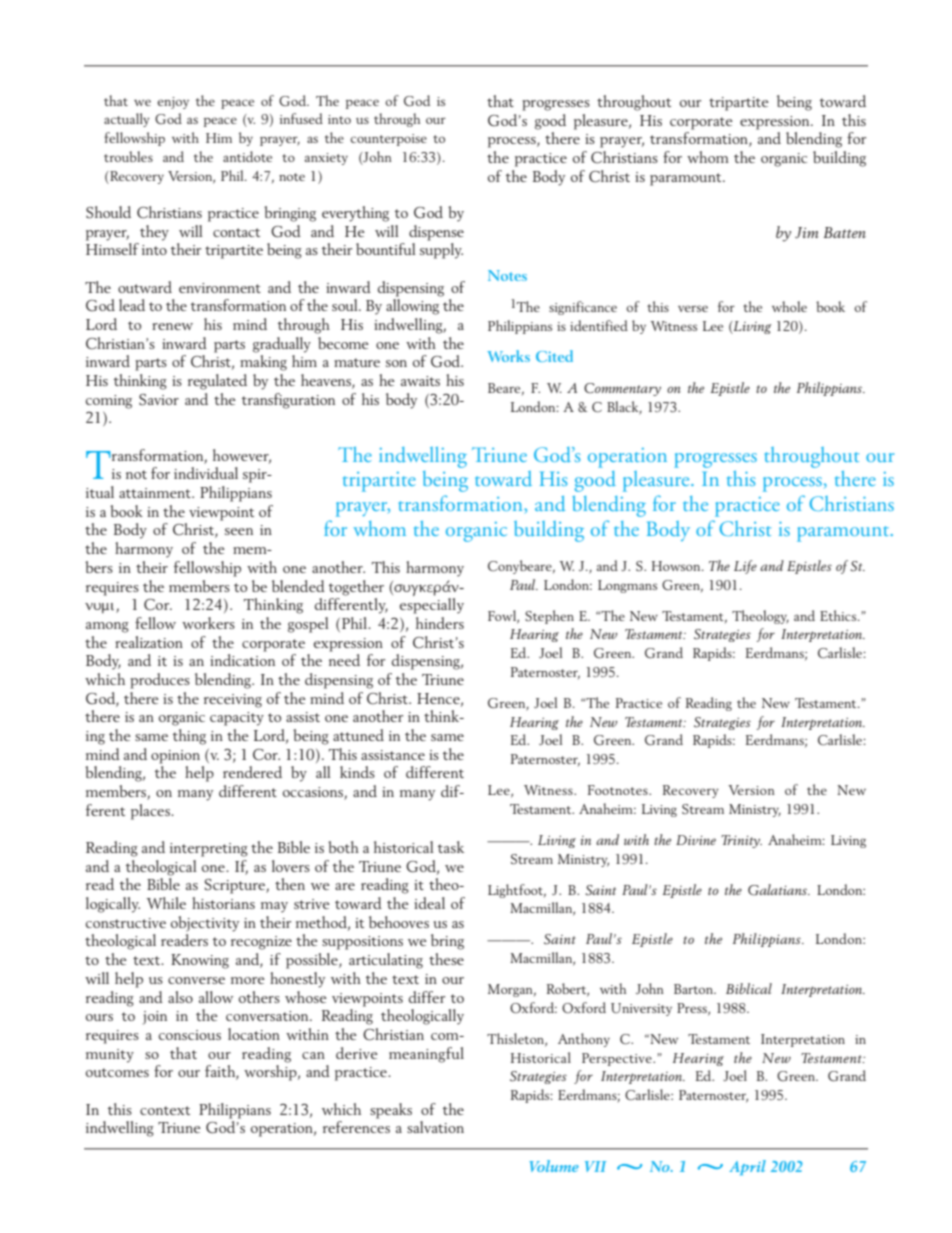 Image resolution: width=952 pixels, height=1233 pixels. Describe the element at coordinates (117, 1072) in the page. I see `outcomes` at that location.
